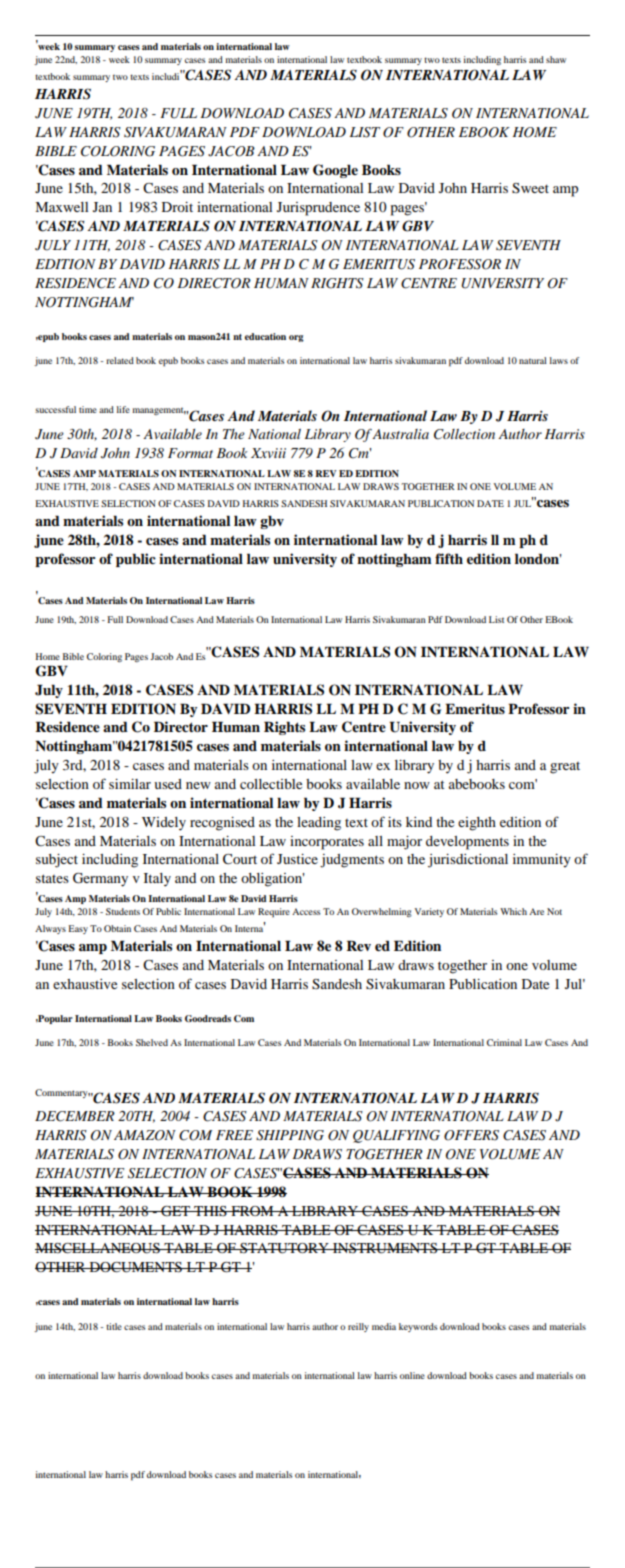 Image resolution: width=625 pixels, height=1568 pixels. What do you see at coordinates (358, 1327) in the screenshot?
I see `reilly` at bounding box center [358, 1327].
